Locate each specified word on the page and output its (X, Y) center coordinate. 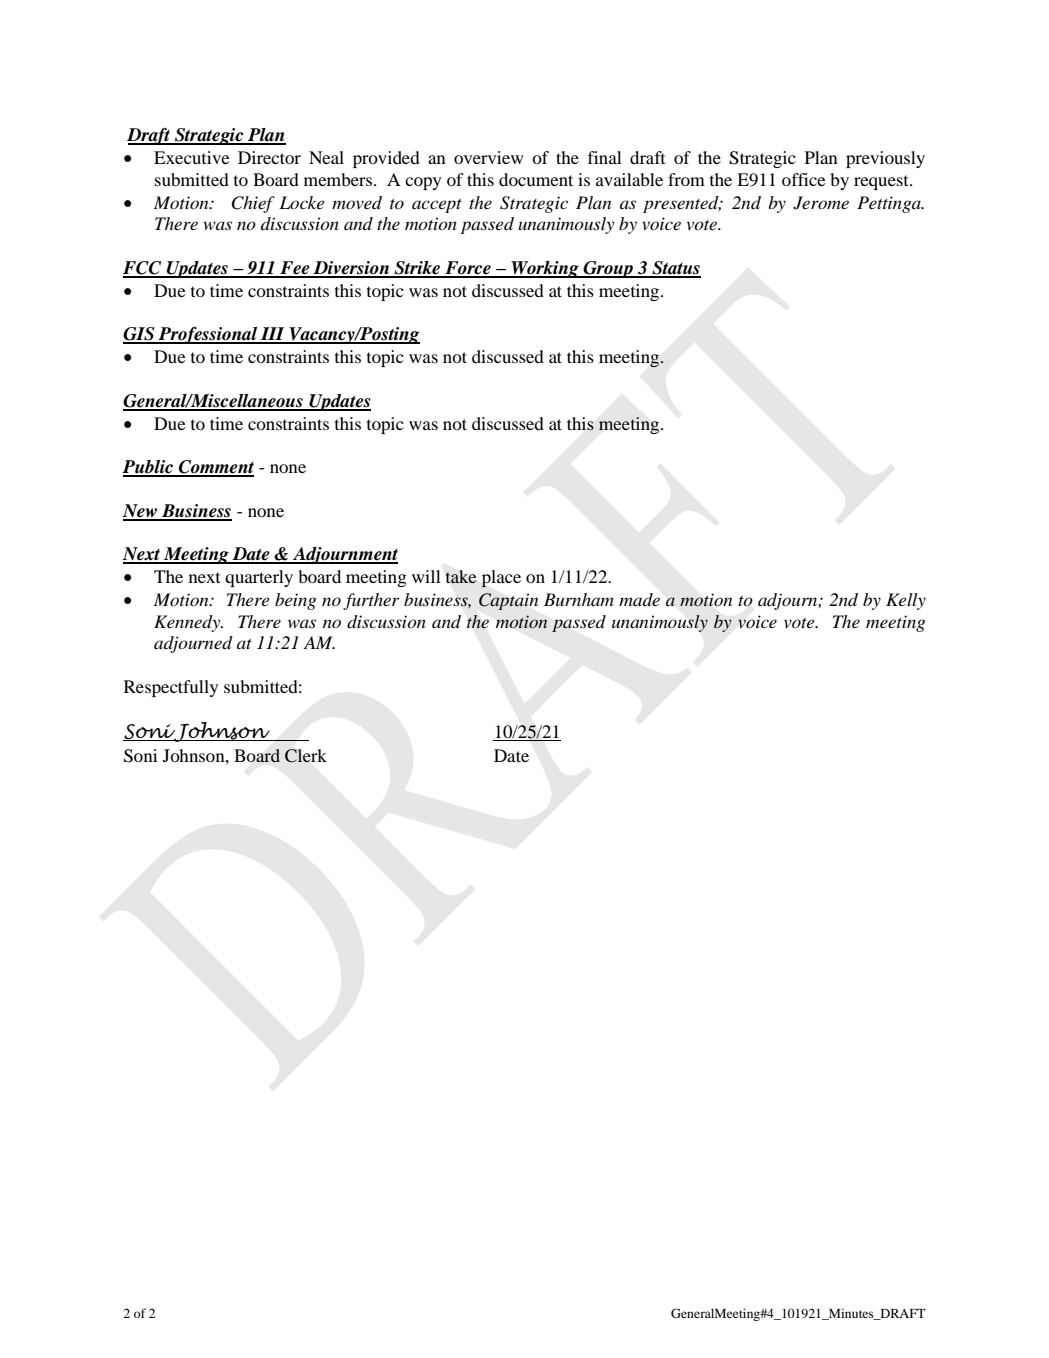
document (536, 179)
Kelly (906, 601)
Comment (215, 468)
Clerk (306, 756)
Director (269, 157)
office (804, 179)
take (461, 576)
